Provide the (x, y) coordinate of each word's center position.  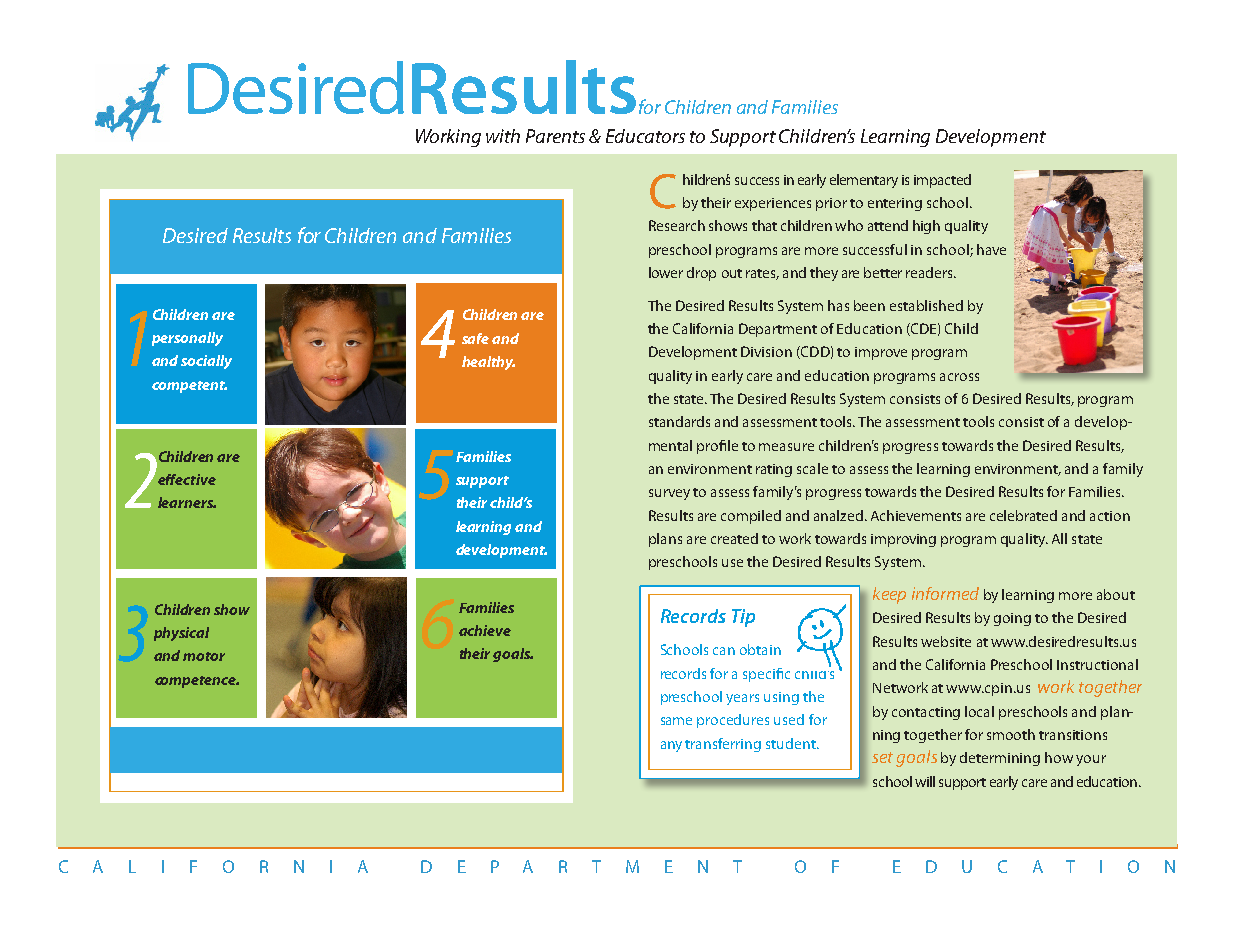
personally (187, 339)
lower (666, 272)
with (503, 136)
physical (181, 634)
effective (187, 479)
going (1012, 619)
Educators (645, 136)
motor (204, 656)
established (926, 305)
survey (669, 494)
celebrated (1023, 515)
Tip (743, 618)
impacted (942, 181)
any (671, 746)
